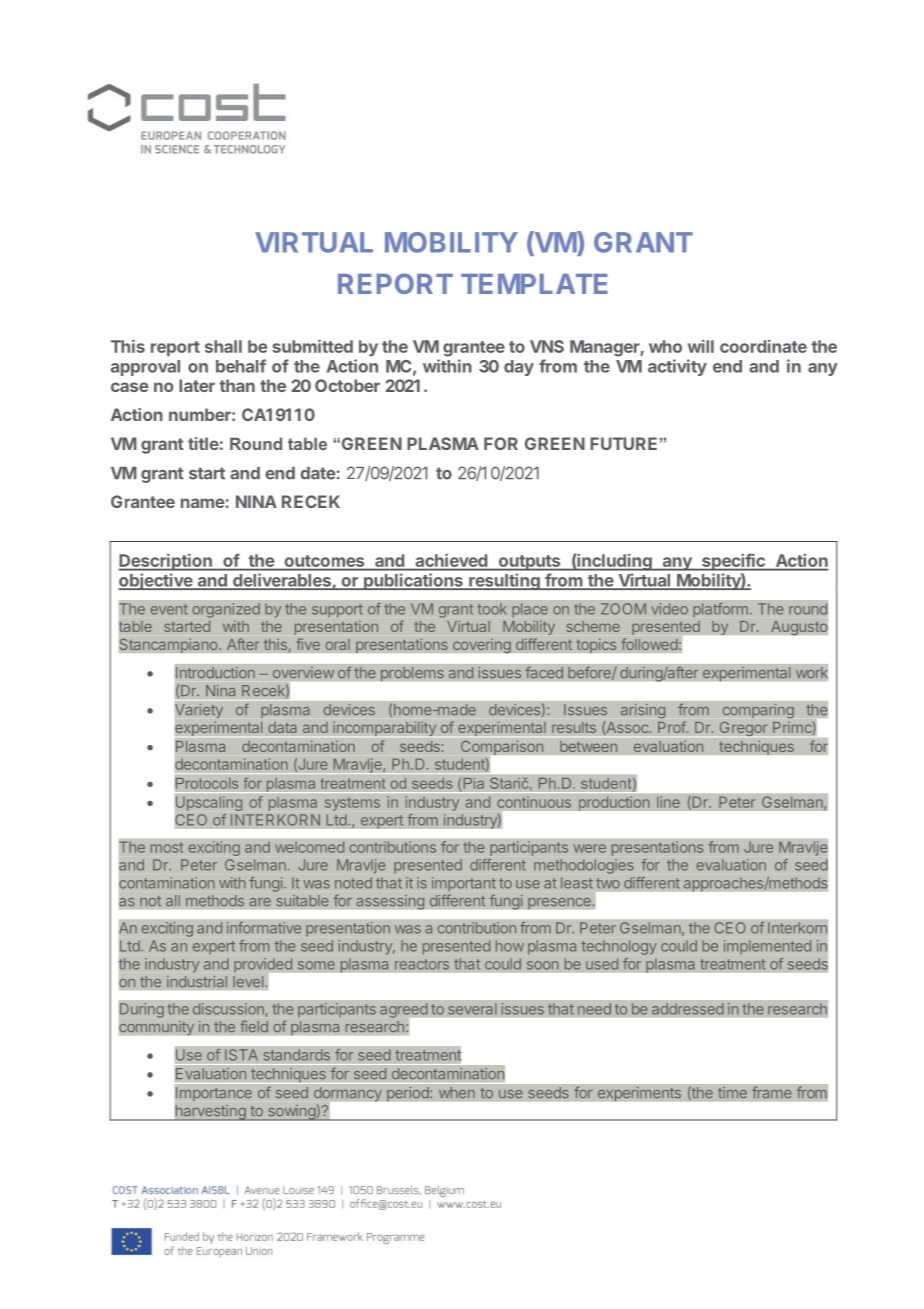  What do you see at coordinates (451, 560) in the screenshot?
I see `achieved` at bounding box center [451, 560].
